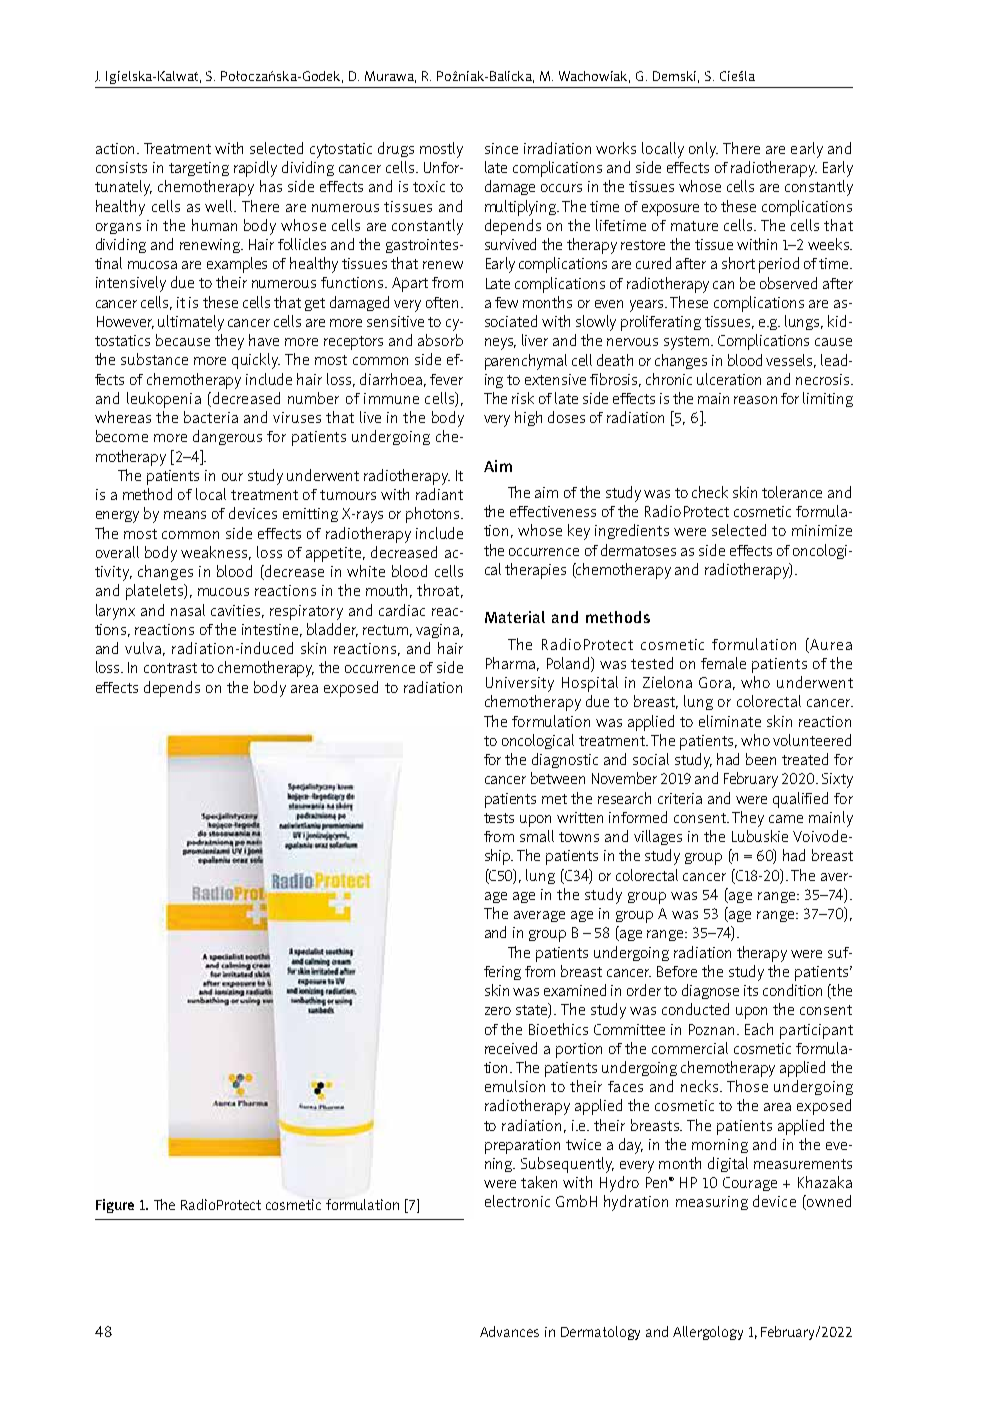  I want to click on Courage, so click(750, 1184).
